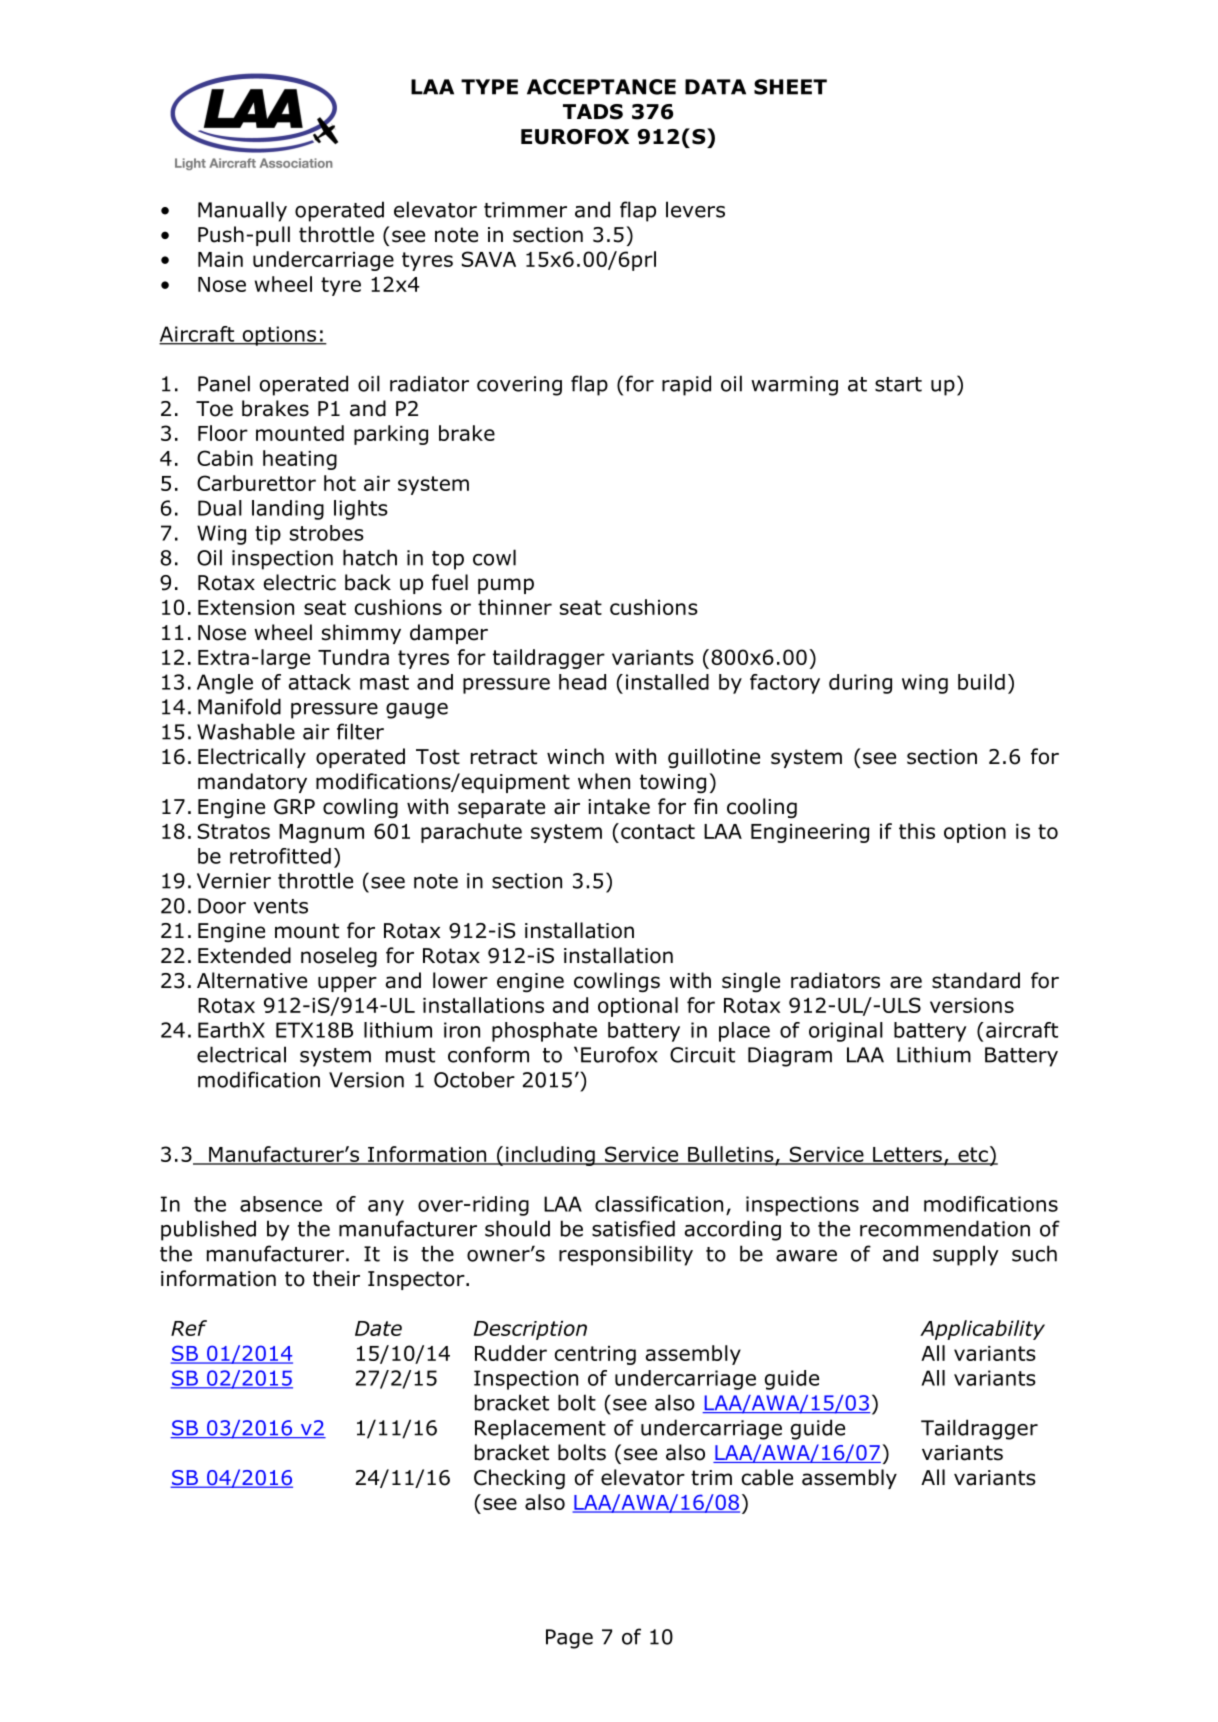 The image size is (1218, 1722). Describe the element at coordinates (790, 87) in the image. I see `SHEET` at that location.
